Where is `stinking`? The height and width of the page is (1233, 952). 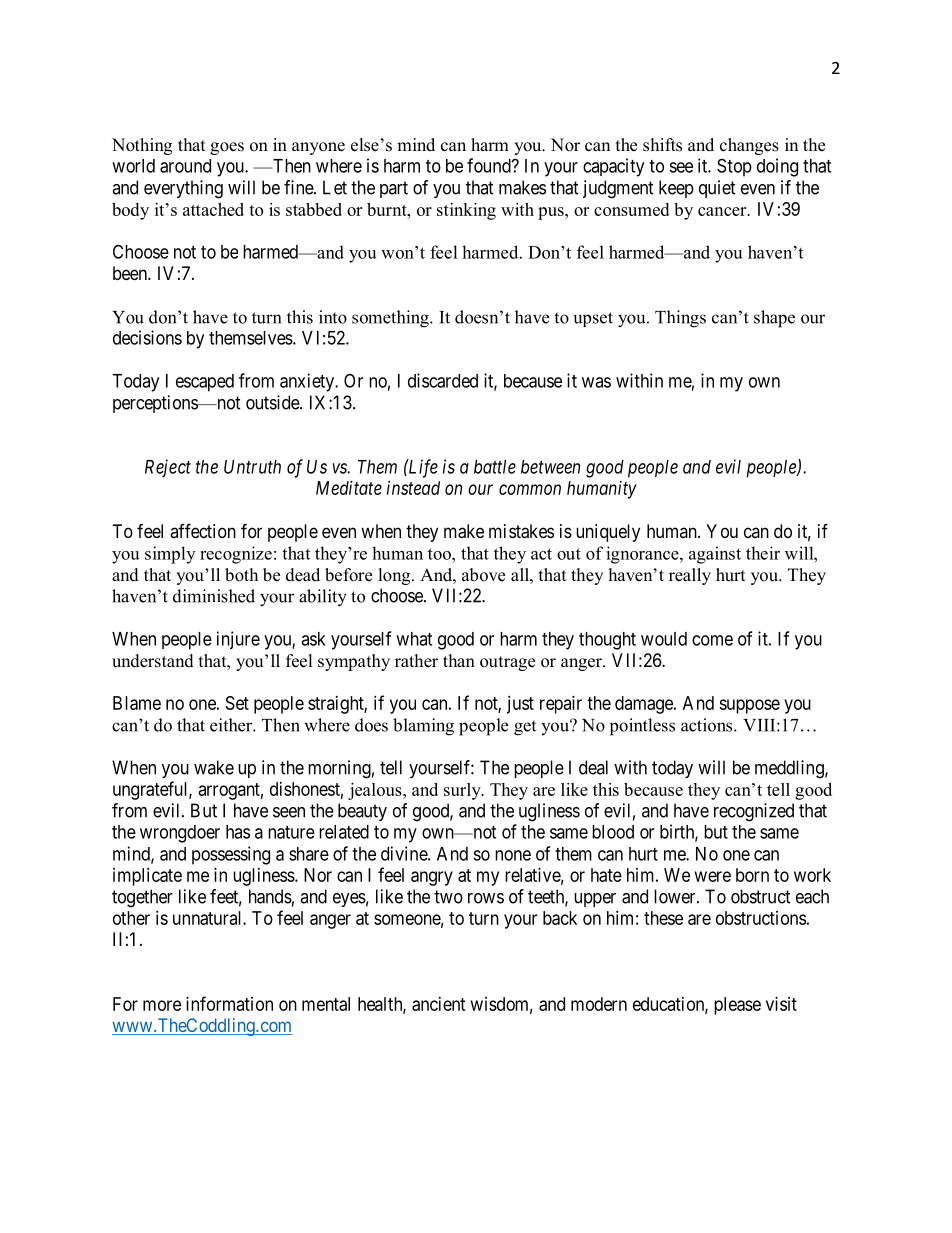 stinking is located at coordinates (466, 211).
